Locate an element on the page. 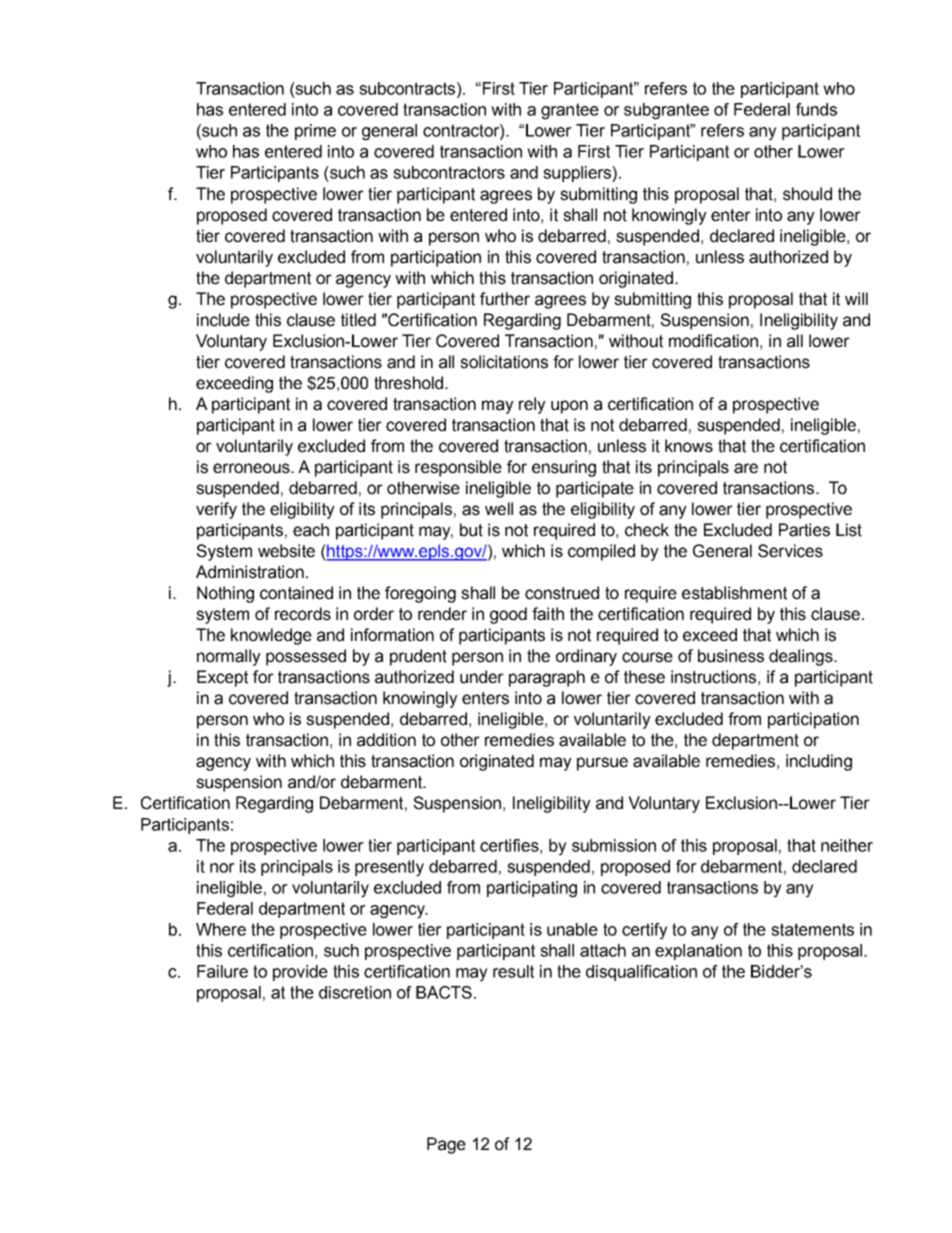  Page is located at coordinates (446, 1145).
